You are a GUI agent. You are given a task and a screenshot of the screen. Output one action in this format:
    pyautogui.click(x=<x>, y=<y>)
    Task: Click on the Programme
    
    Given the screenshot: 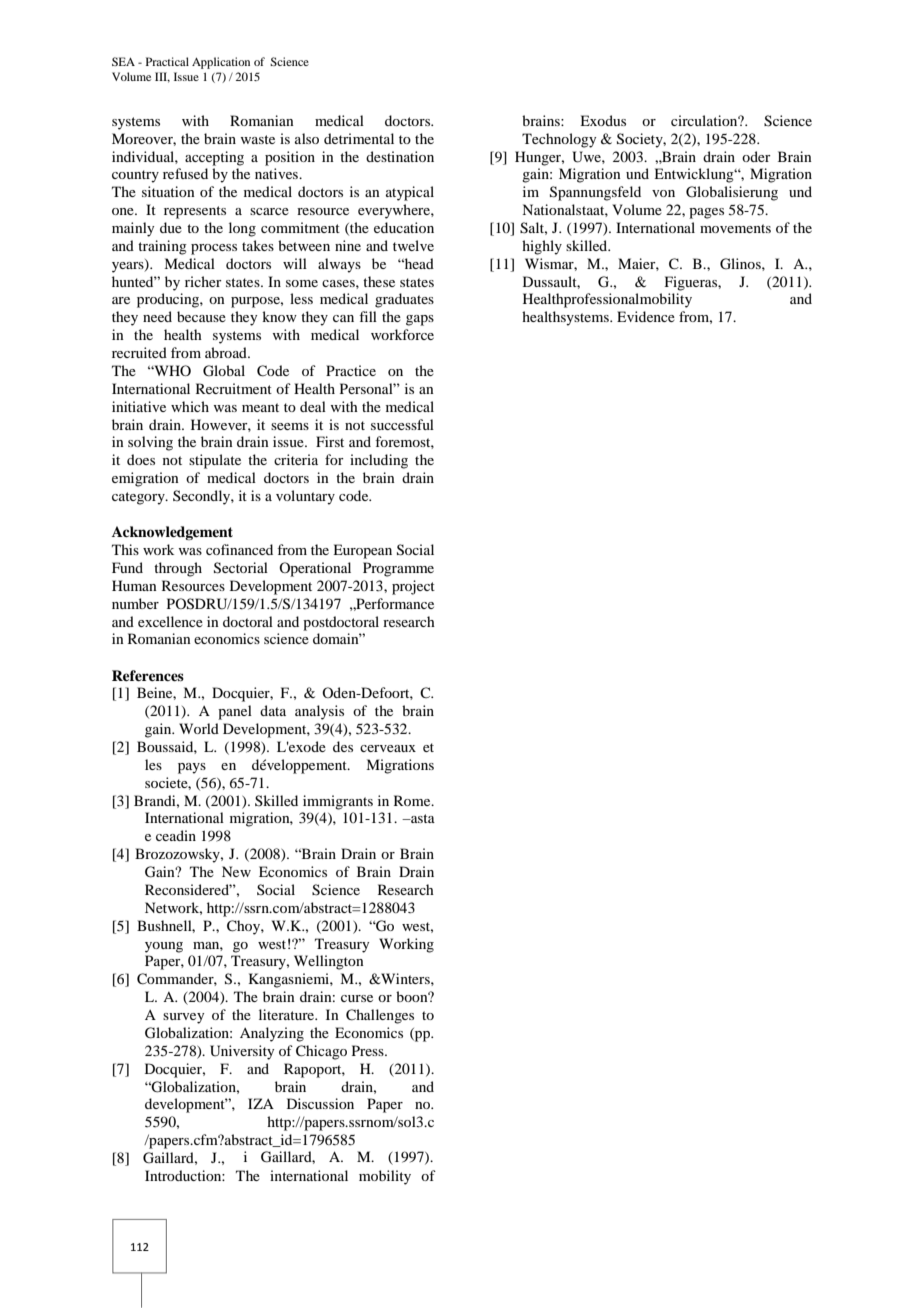 What is the action you would take?
    pyautogui.click(x=398, y=569)
